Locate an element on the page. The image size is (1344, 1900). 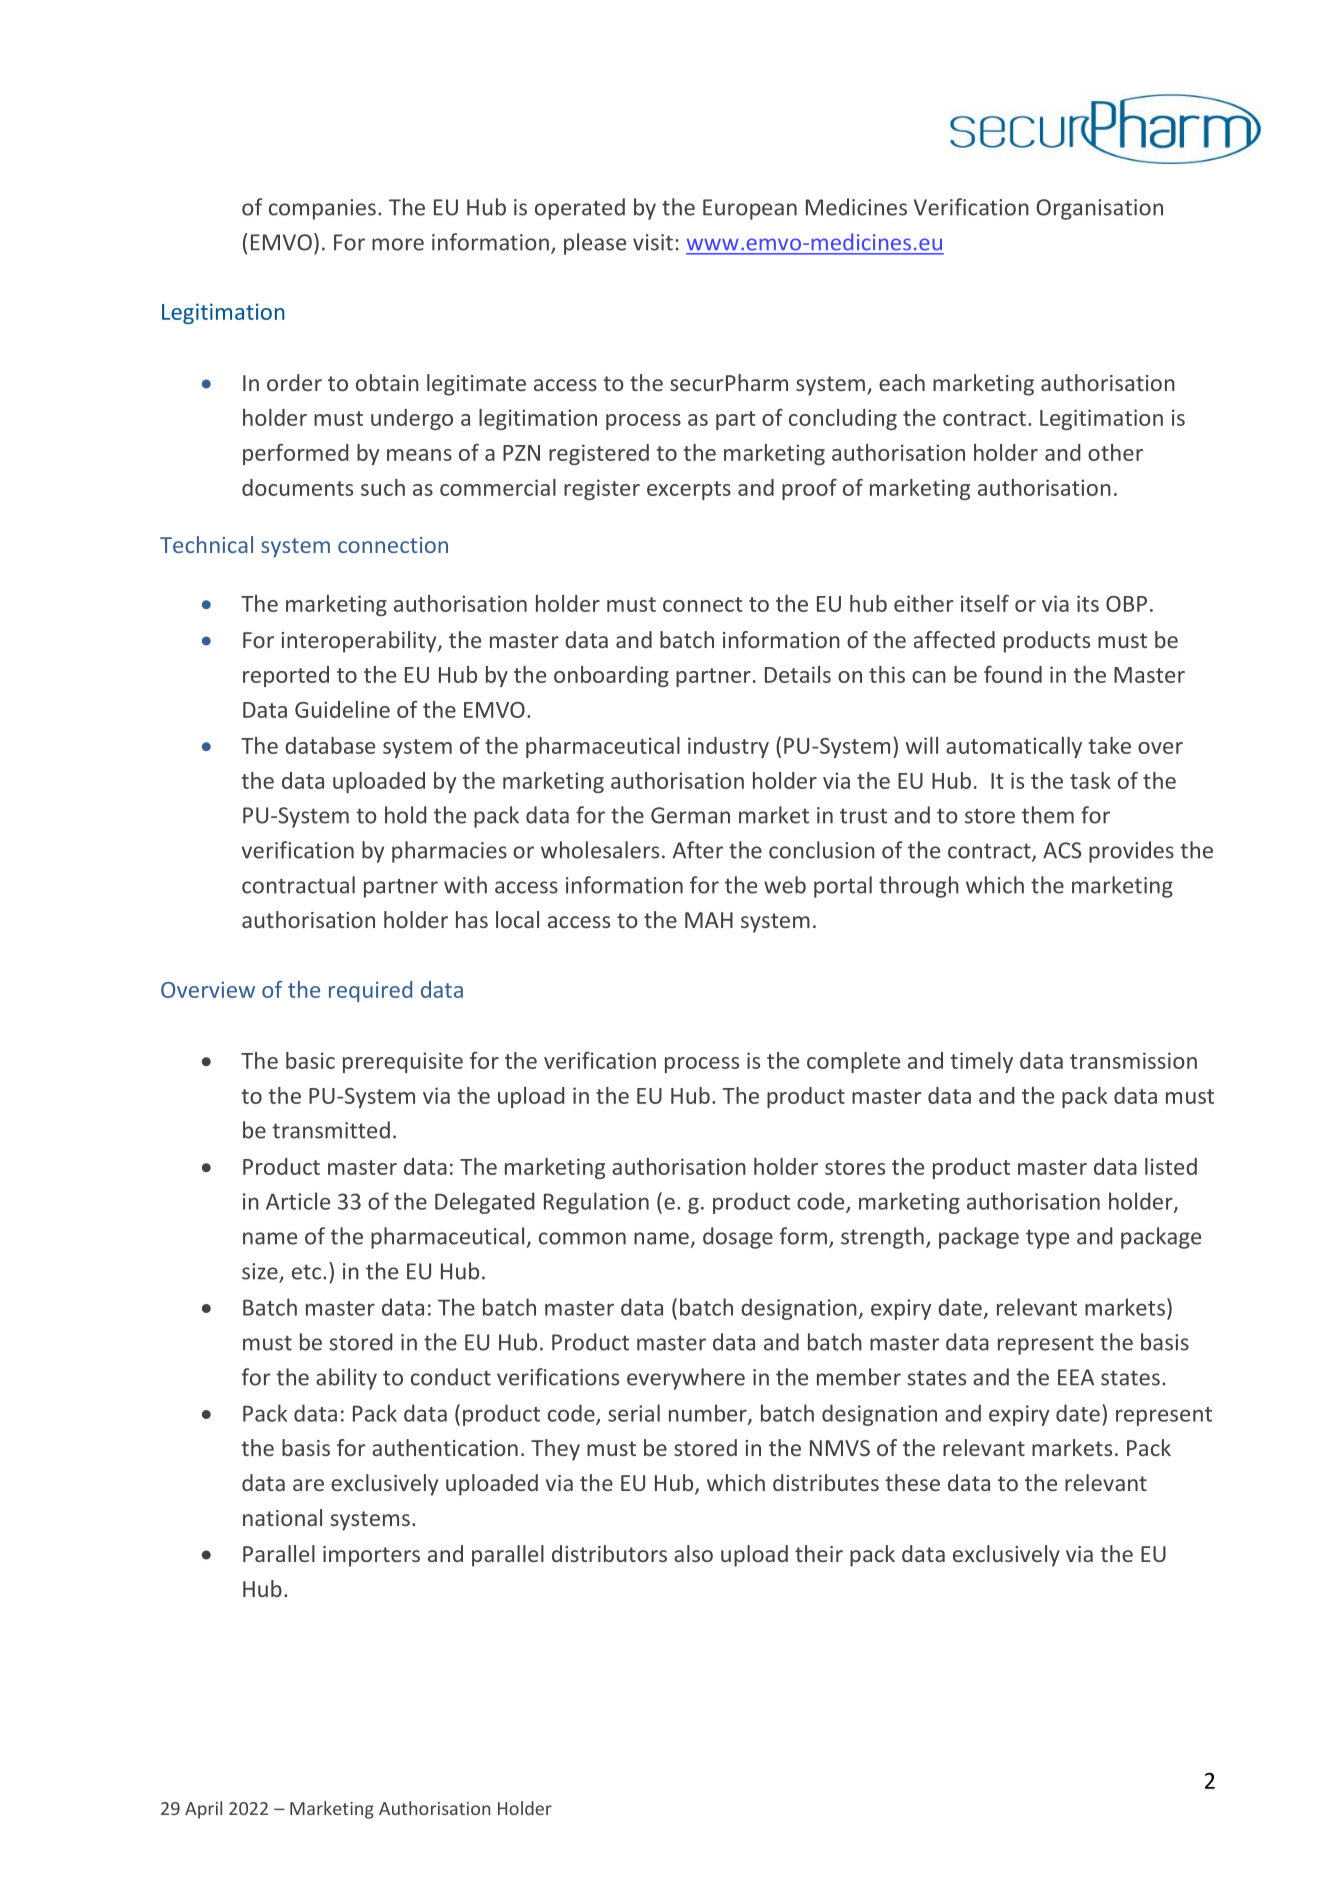
visit is located at coordinates (653, 242).
